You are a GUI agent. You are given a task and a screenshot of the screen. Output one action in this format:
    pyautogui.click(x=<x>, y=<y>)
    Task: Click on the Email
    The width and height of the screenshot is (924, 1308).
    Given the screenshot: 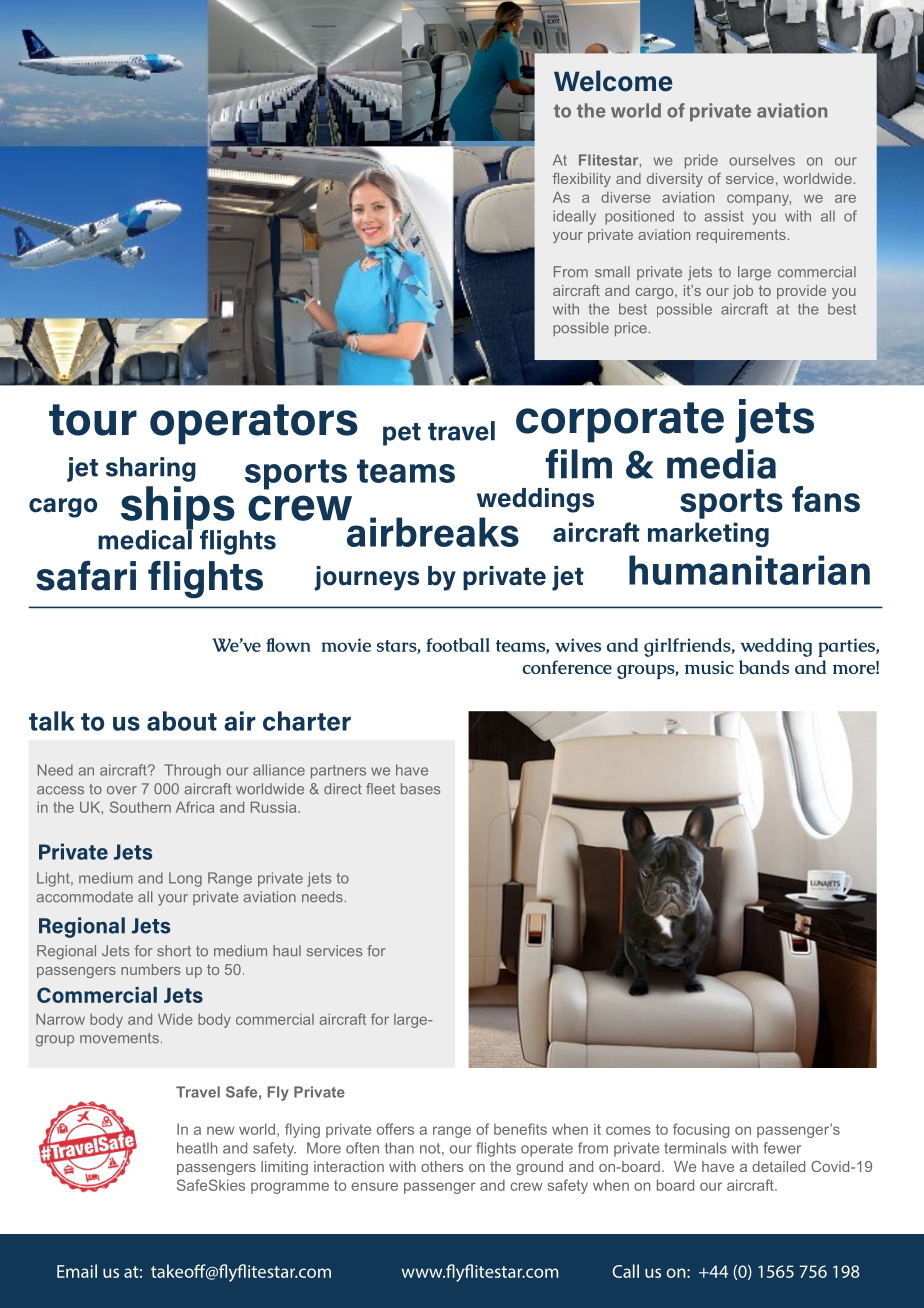 What is the action you would take?
    pyautogui.click(x=77, y=1271)
